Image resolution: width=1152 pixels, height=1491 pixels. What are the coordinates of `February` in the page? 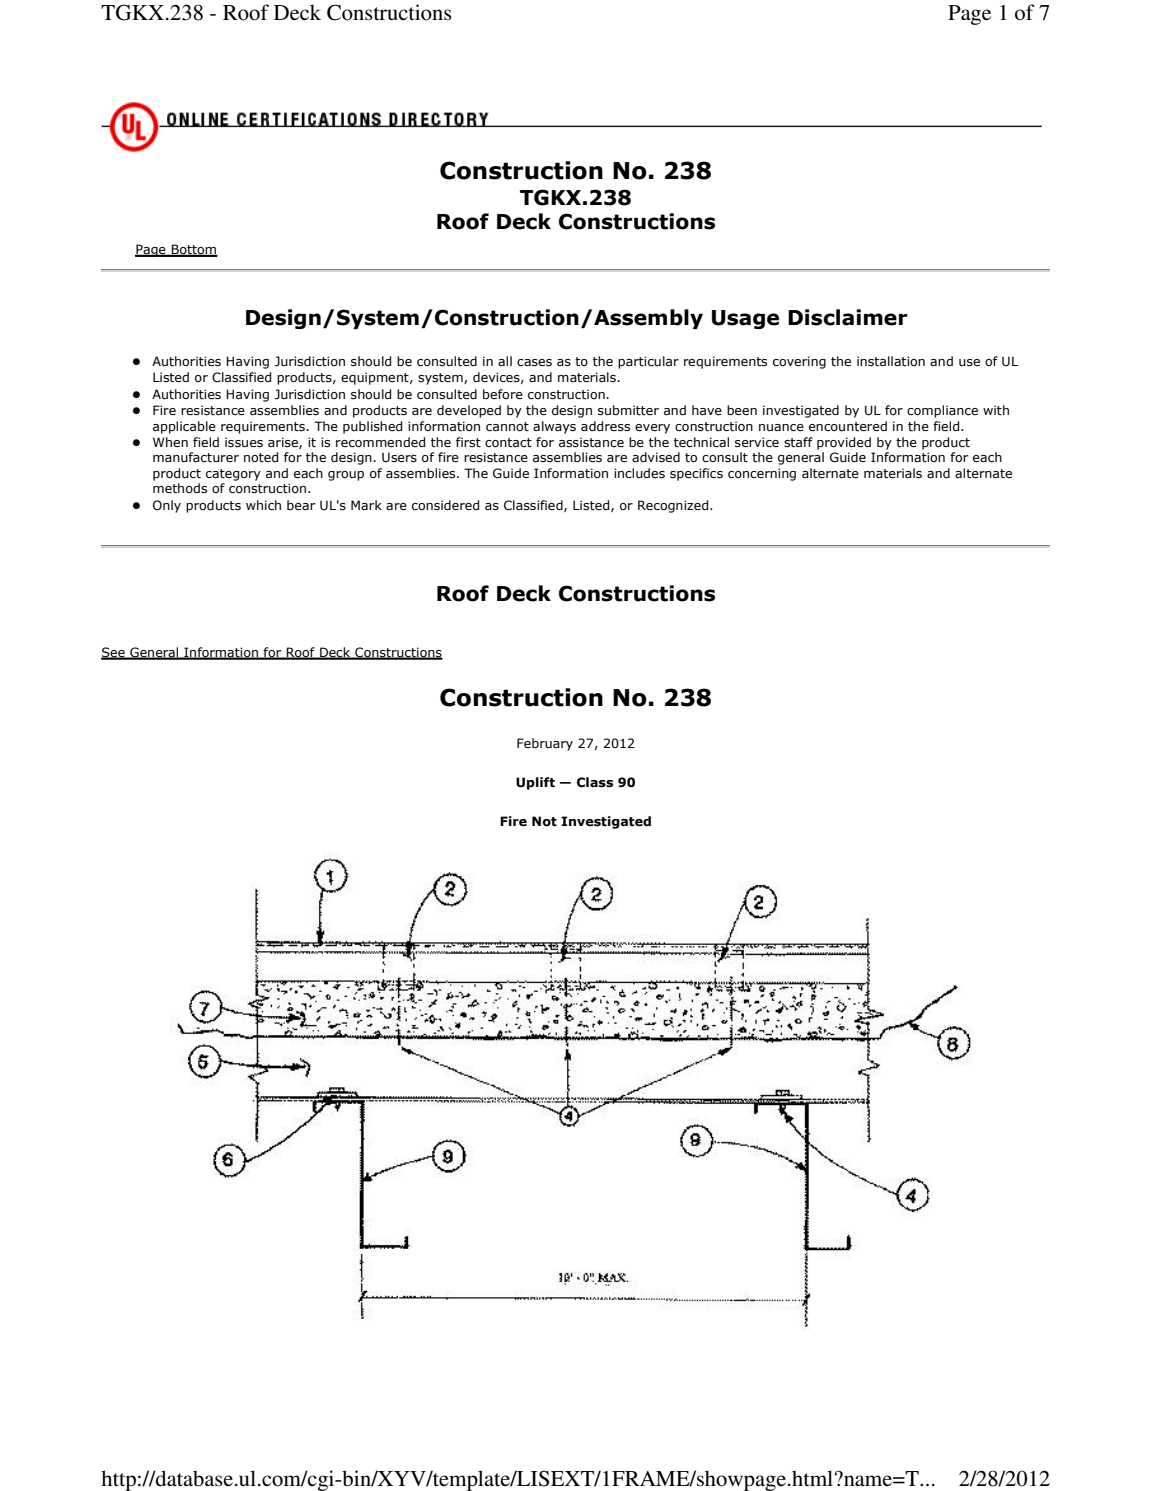 It's located at (545, 744).
